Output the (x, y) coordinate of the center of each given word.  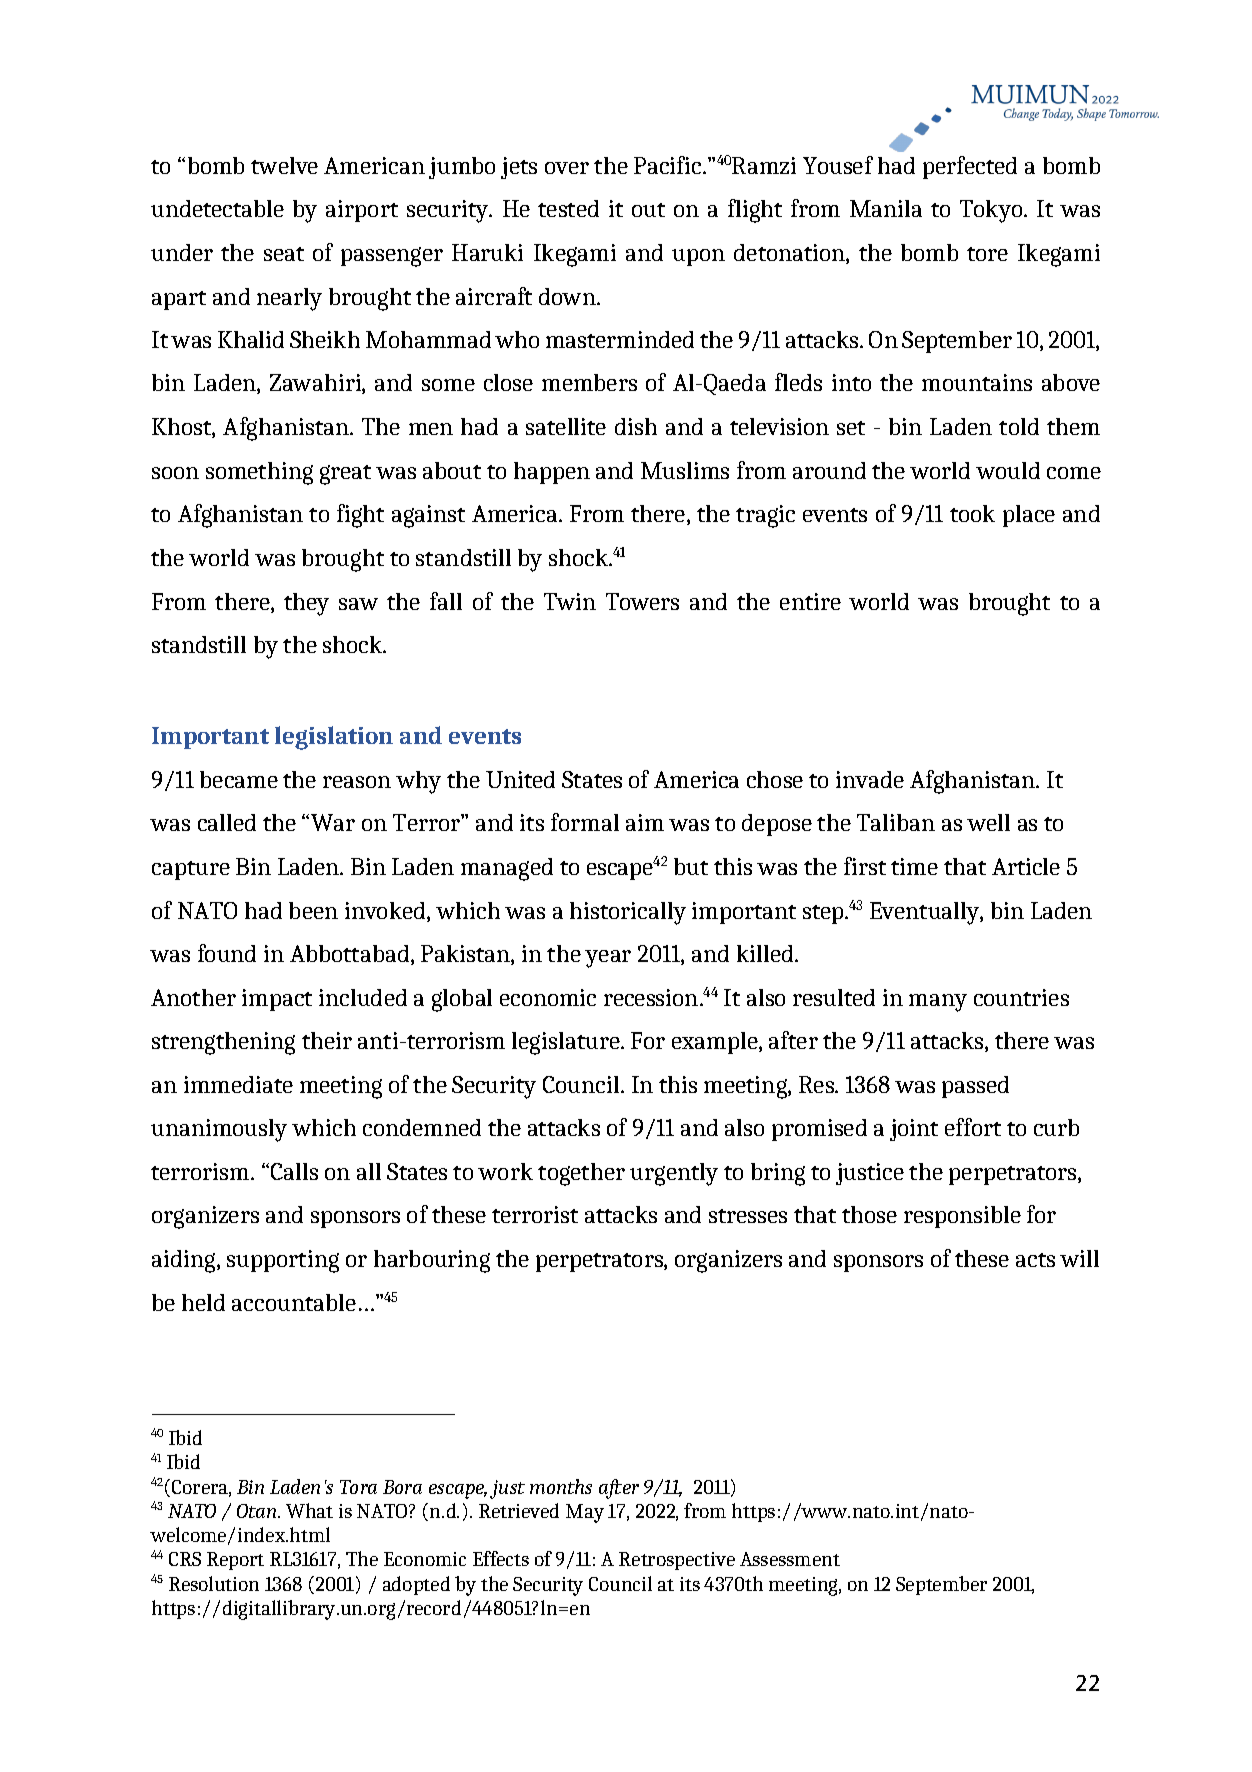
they (306, 604)
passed (975, 1087)
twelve (284, 165)
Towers (642, 601)
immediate (238, 1084)
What (309, 1510)
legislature (567, 1043)
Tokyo (992, 211)
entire (810, 601)
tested (568, 208)
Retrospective (677, 1561)
